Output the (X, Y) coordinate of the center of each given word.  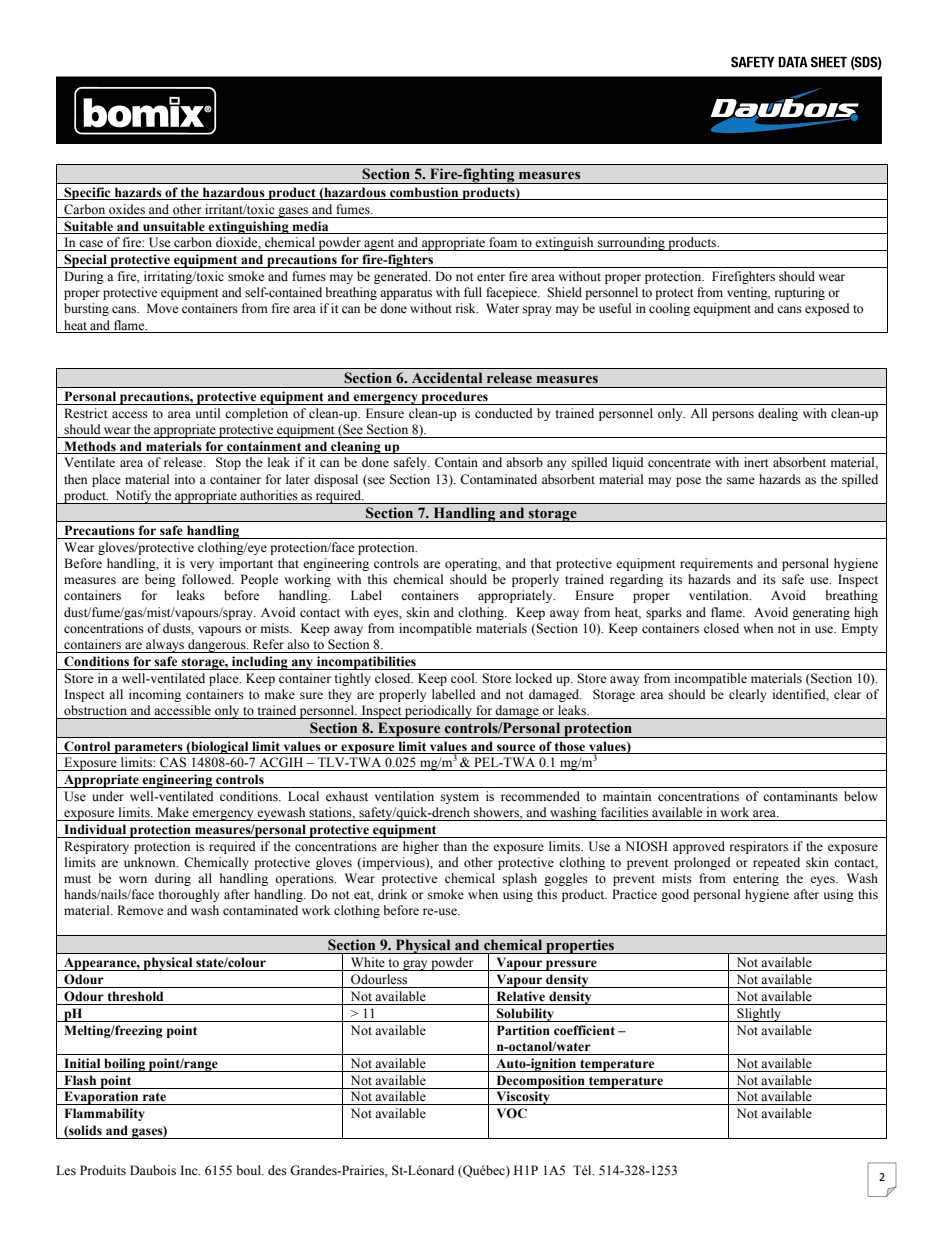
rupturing (800, 293)
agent (379, 245)
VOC (512, 1113)
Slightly (759, 1015)
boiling (125, 1065)
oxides (127, 209)
